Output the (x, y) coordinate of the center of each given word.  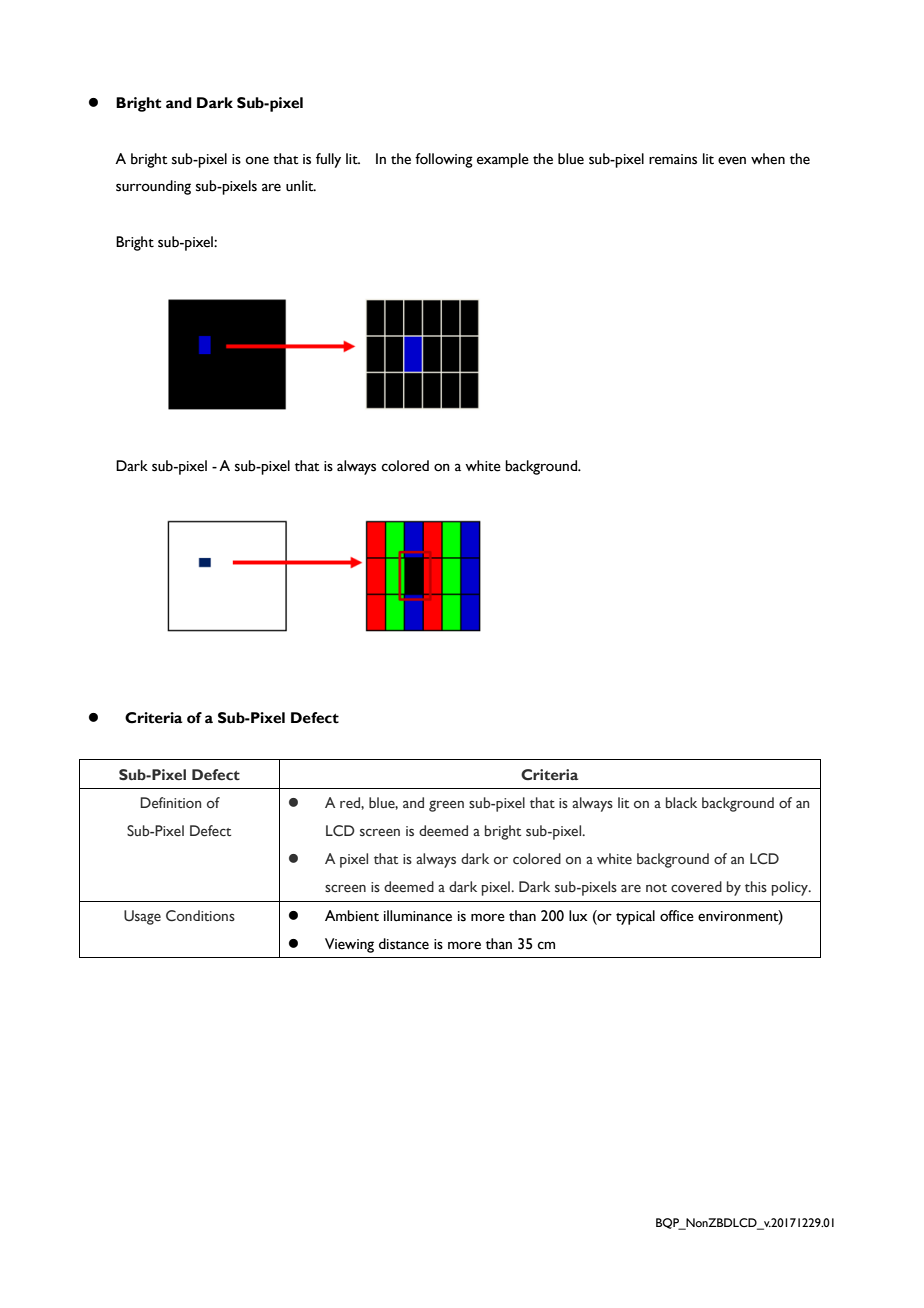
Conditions (200, 916)
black (681, 802)
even (732, 160)
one (257, 160)
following (444, 160)
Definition (170, 803)
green (446, 806)
